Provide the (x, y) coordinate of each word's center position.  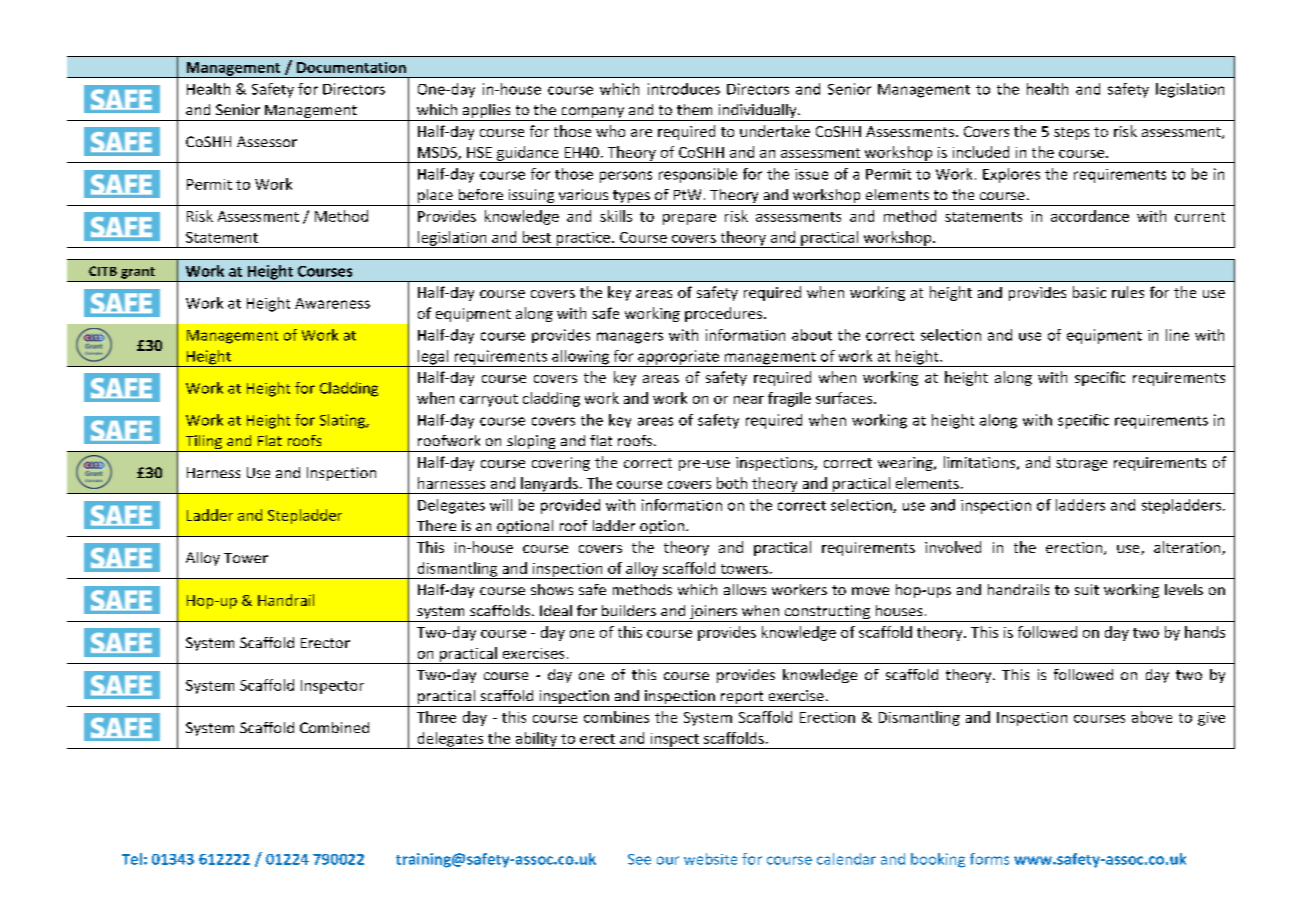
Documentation (351, 67)
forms (989, 859)
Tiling (204, 443)
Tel (132, 859)
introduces (684, 89)
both (732, 483)
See (639, 859)
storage (1081, 464)
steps (1071, 133)
